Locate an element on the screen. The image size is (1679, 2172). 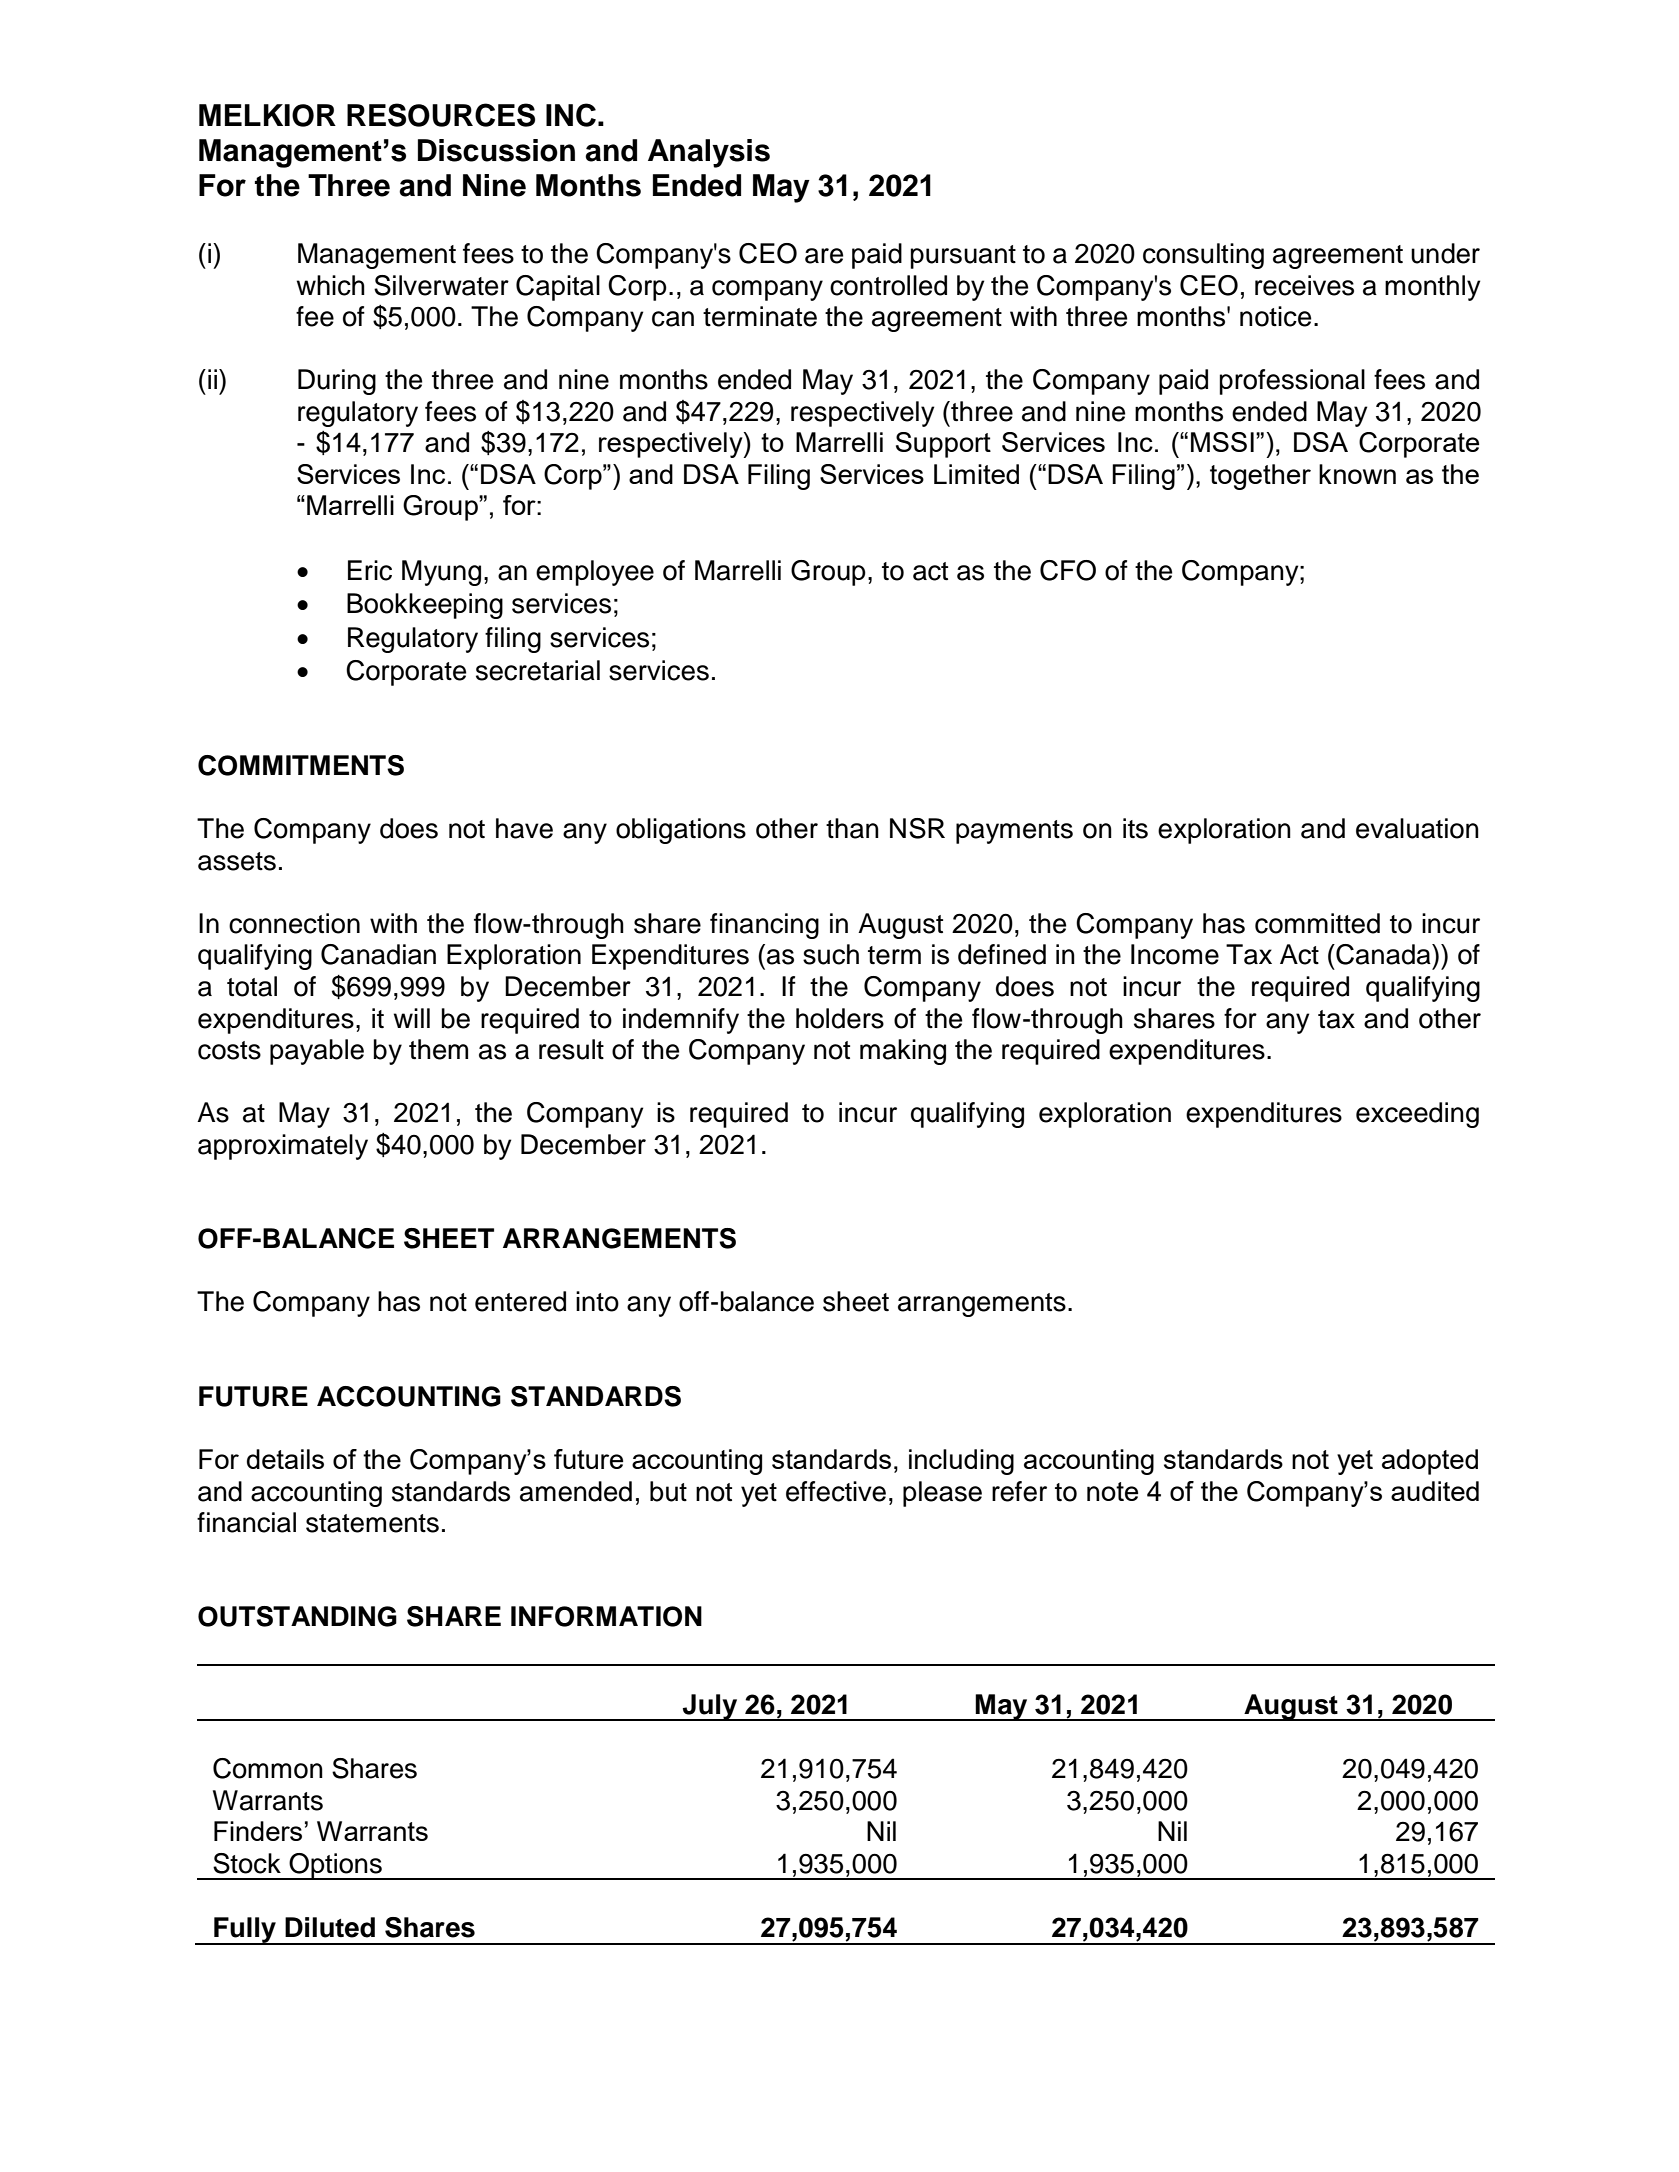
making is located at coordinates (903, 1052).
